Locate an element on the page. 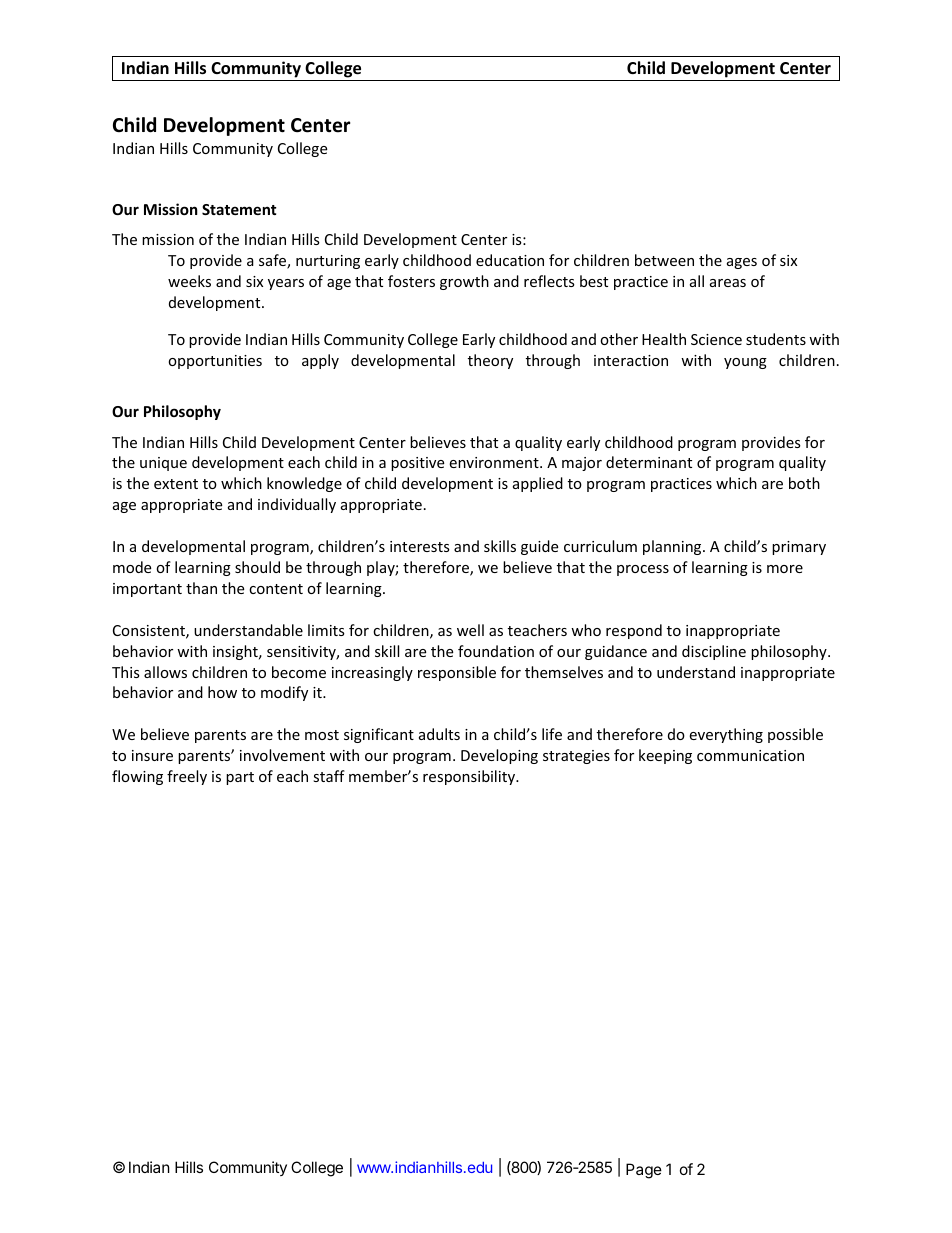 Image resolution: width=952 pixels, height=1233 pixels. staff is located at coordinates (329, 776).
